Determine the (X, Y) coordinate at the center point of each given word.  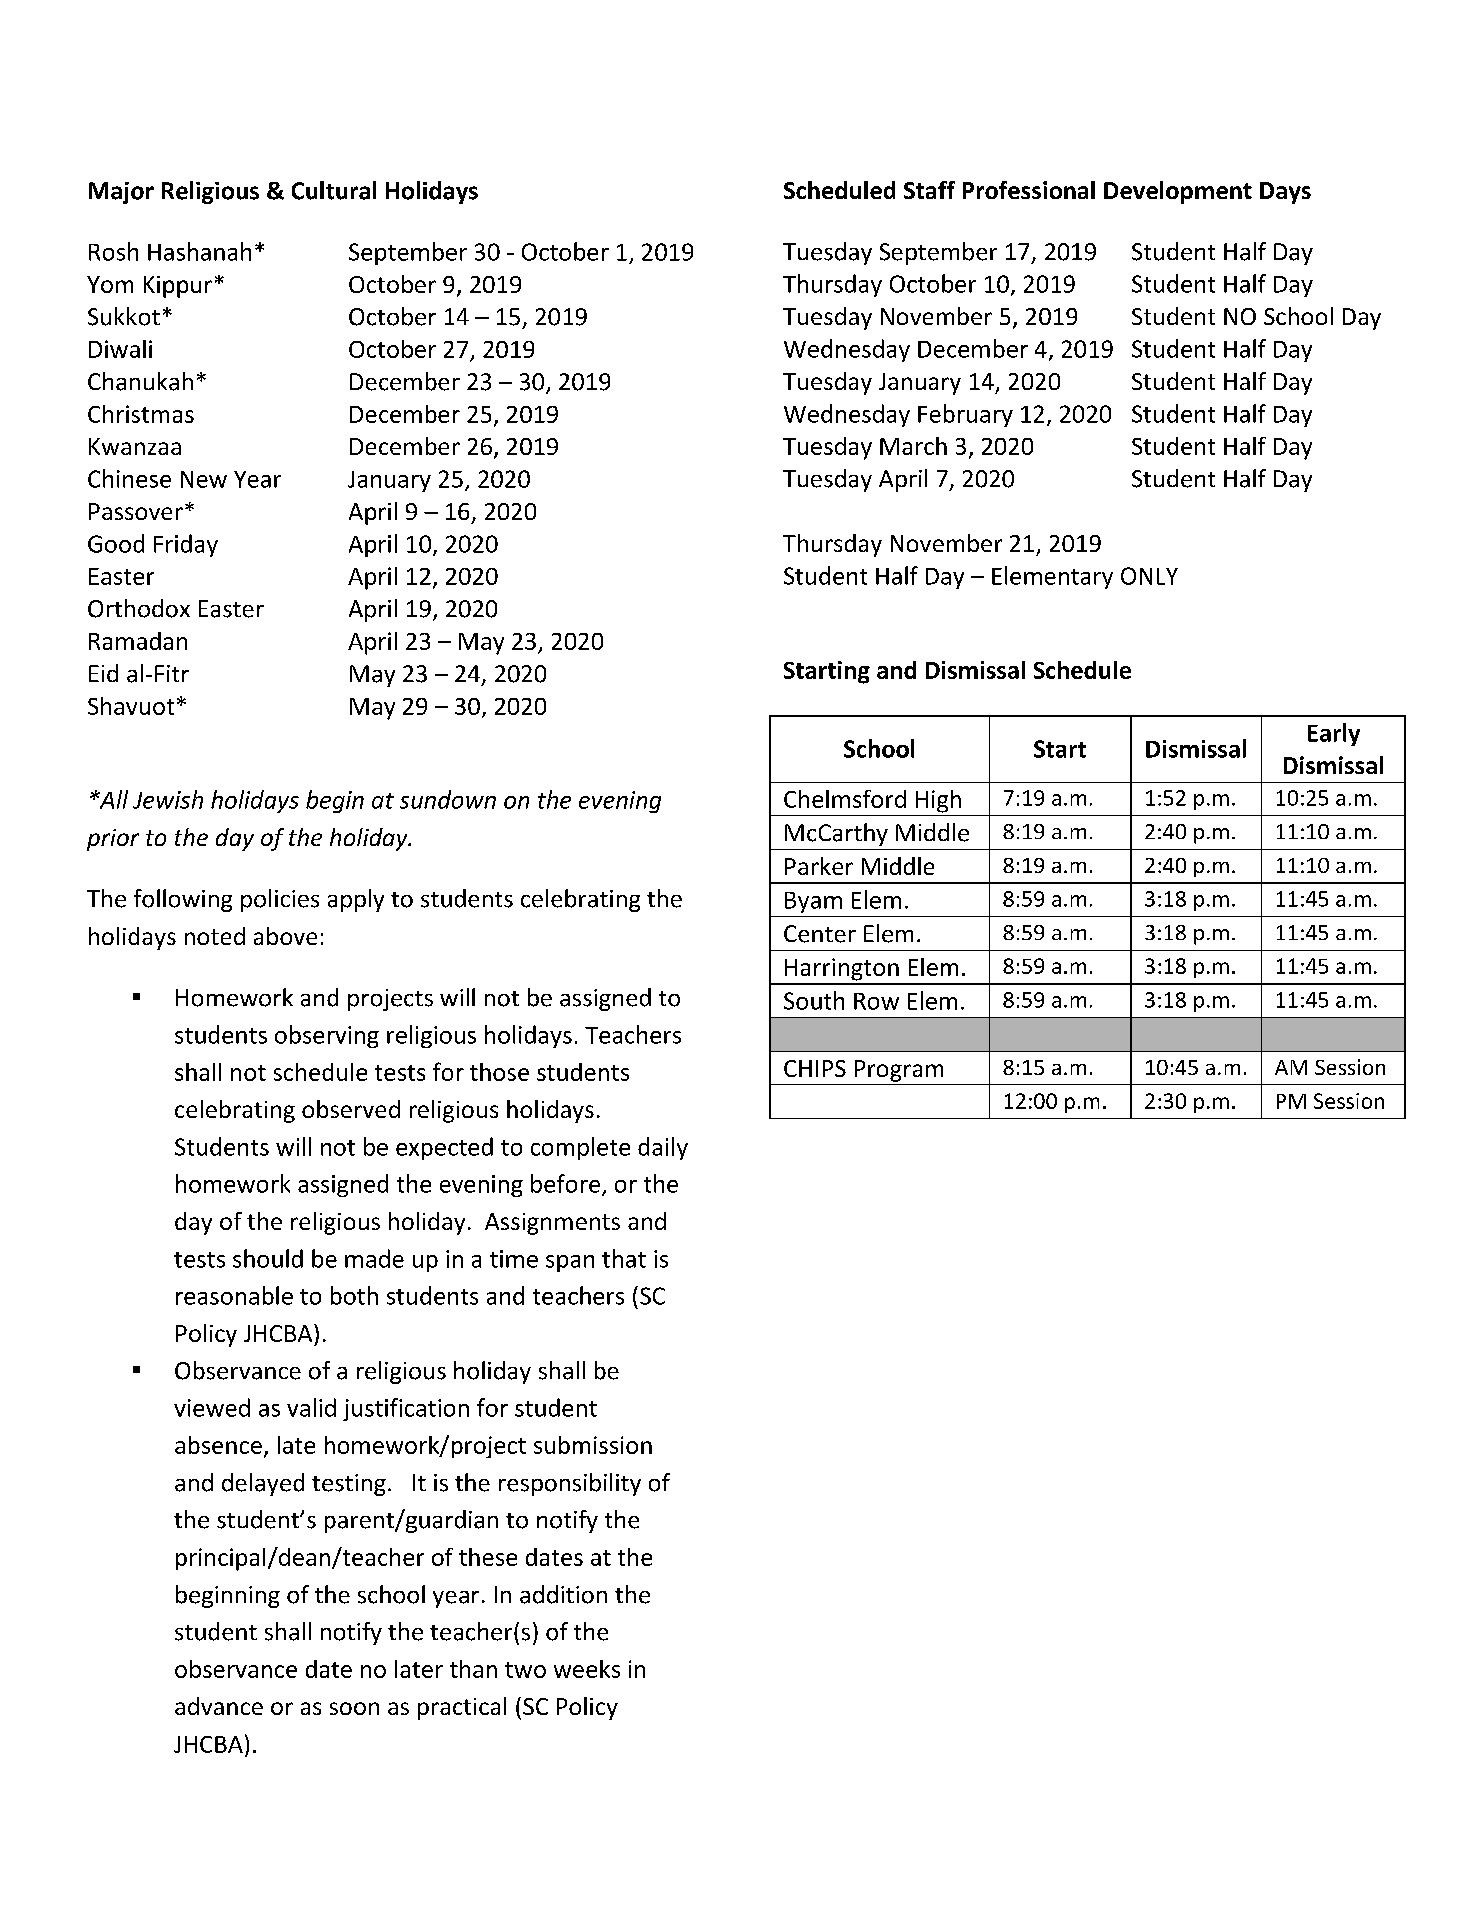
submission (593, 1445)
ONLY (1149, 576)
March (913, 446)
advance (219, 1706)
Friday (186, 545)
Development (1178, 192)
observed (351, 1109)
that (624, 1258)
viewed (212, 1407)
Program (899, 1071)
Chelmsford (845, 799)
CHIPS (815, 1068)
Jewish (168, 799)
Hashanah (199, 251)
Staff (929, 190)
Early (1334, 734)
